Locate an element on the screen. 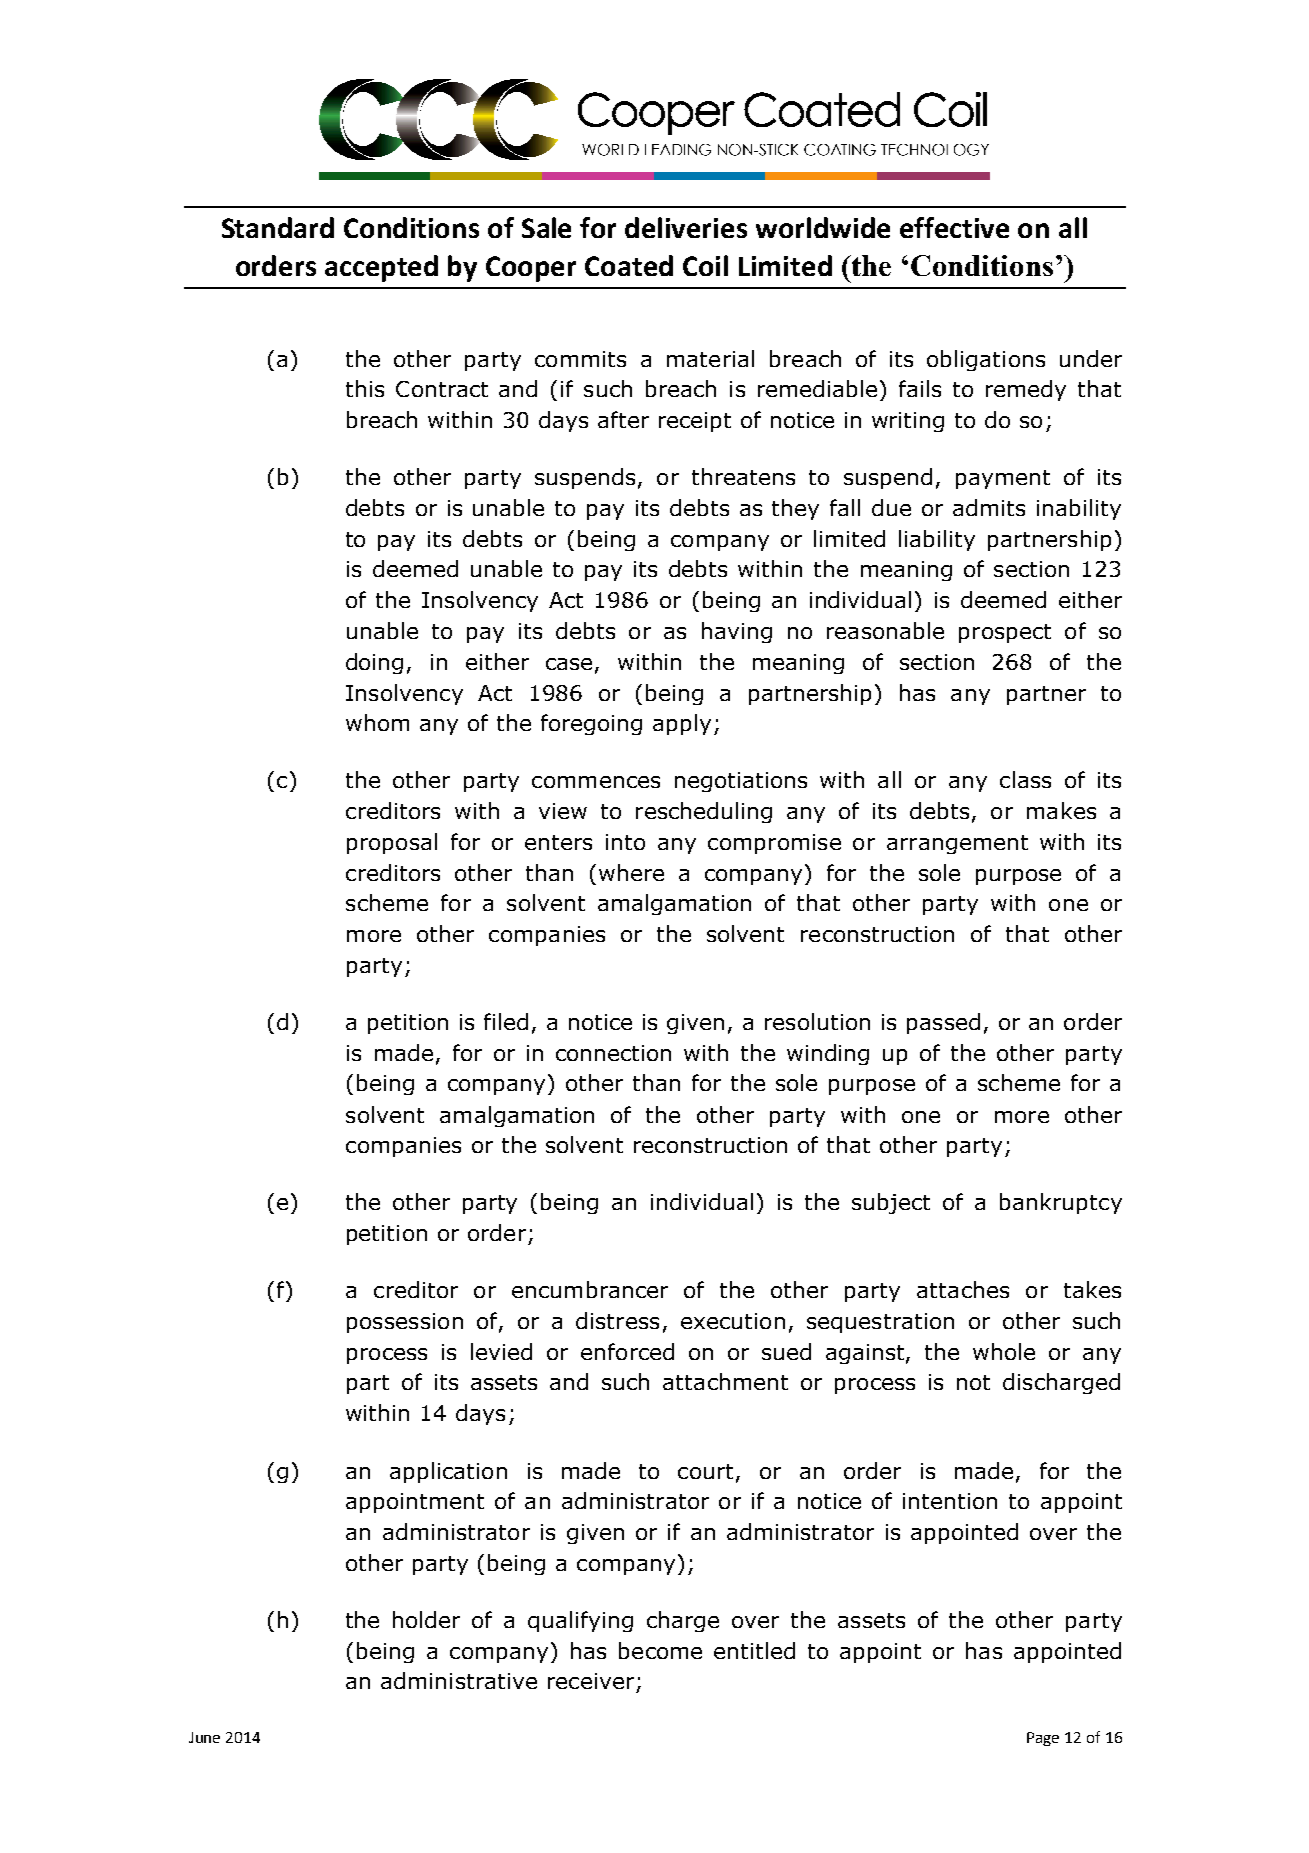 The height and width of the screenshot is (1853, 1309). passed is located at coordinates (943, 1023).
